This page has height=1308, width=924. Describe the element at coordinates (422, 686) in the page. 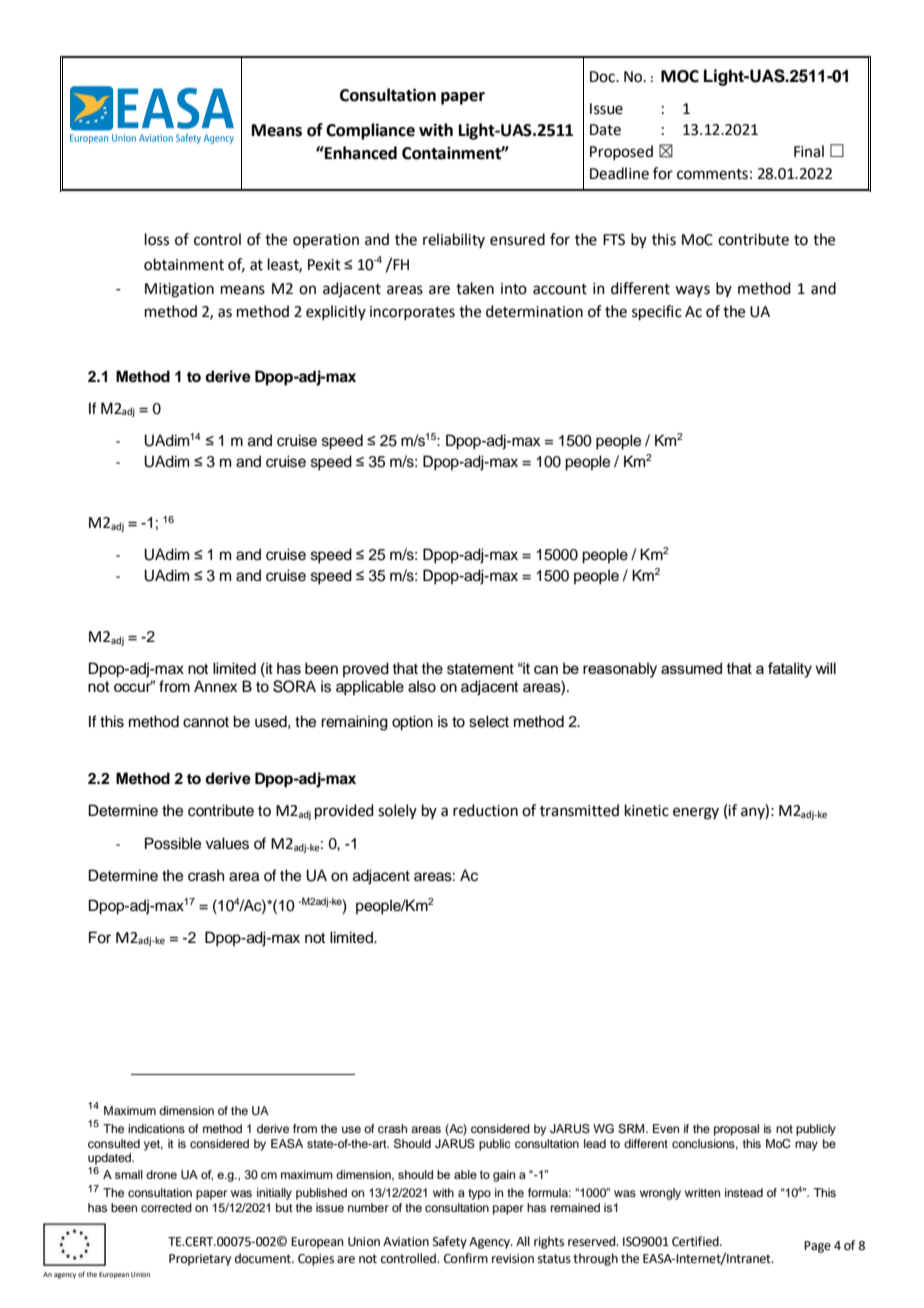

I see `also` at that location.
